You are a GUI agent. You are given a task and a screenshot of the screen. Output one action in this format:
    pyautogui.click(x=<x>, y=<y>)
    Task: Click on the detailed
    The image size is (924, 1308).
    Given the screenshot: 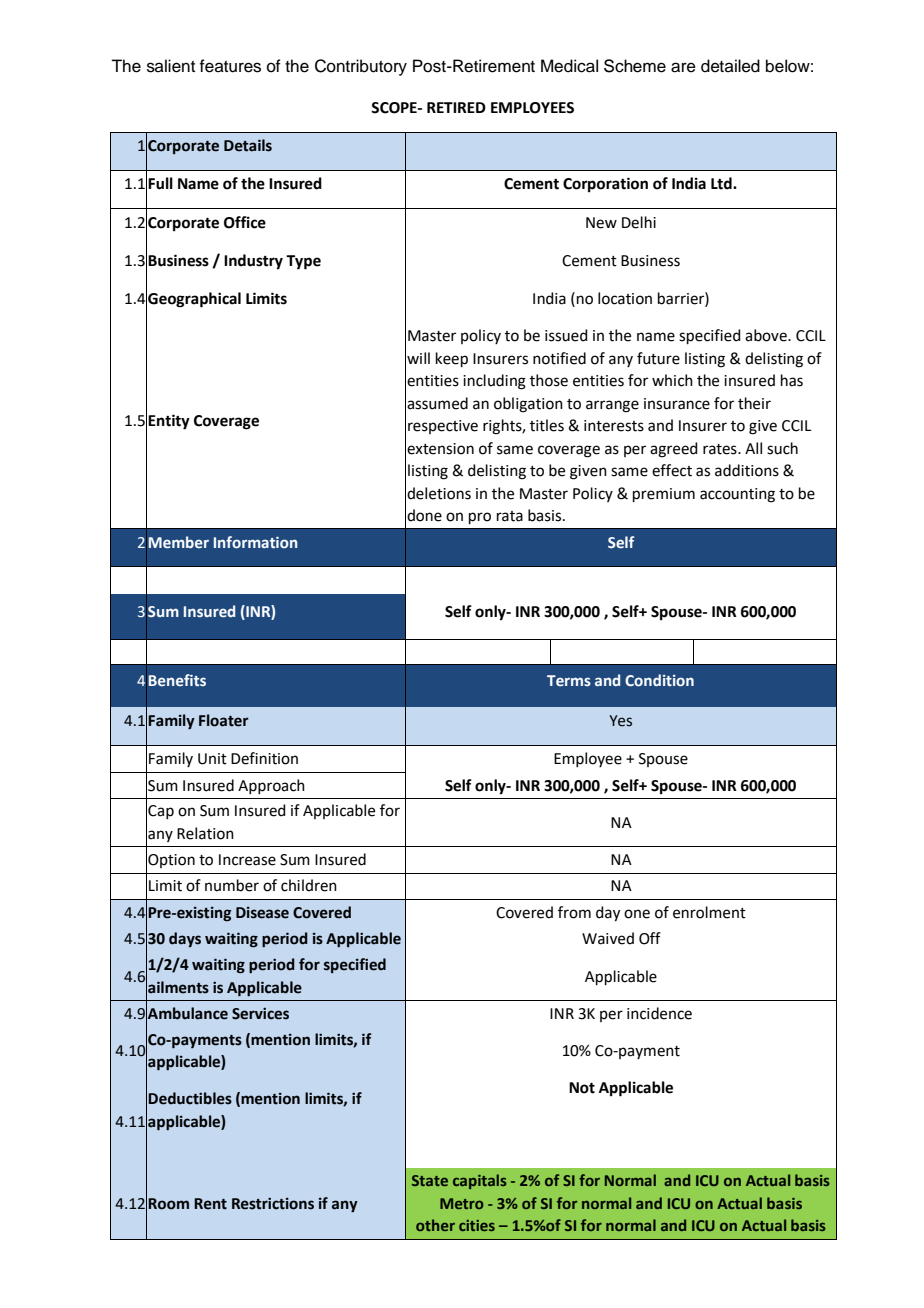 What is the action you would take?
    pyautogui.click(x=730, y=66)
